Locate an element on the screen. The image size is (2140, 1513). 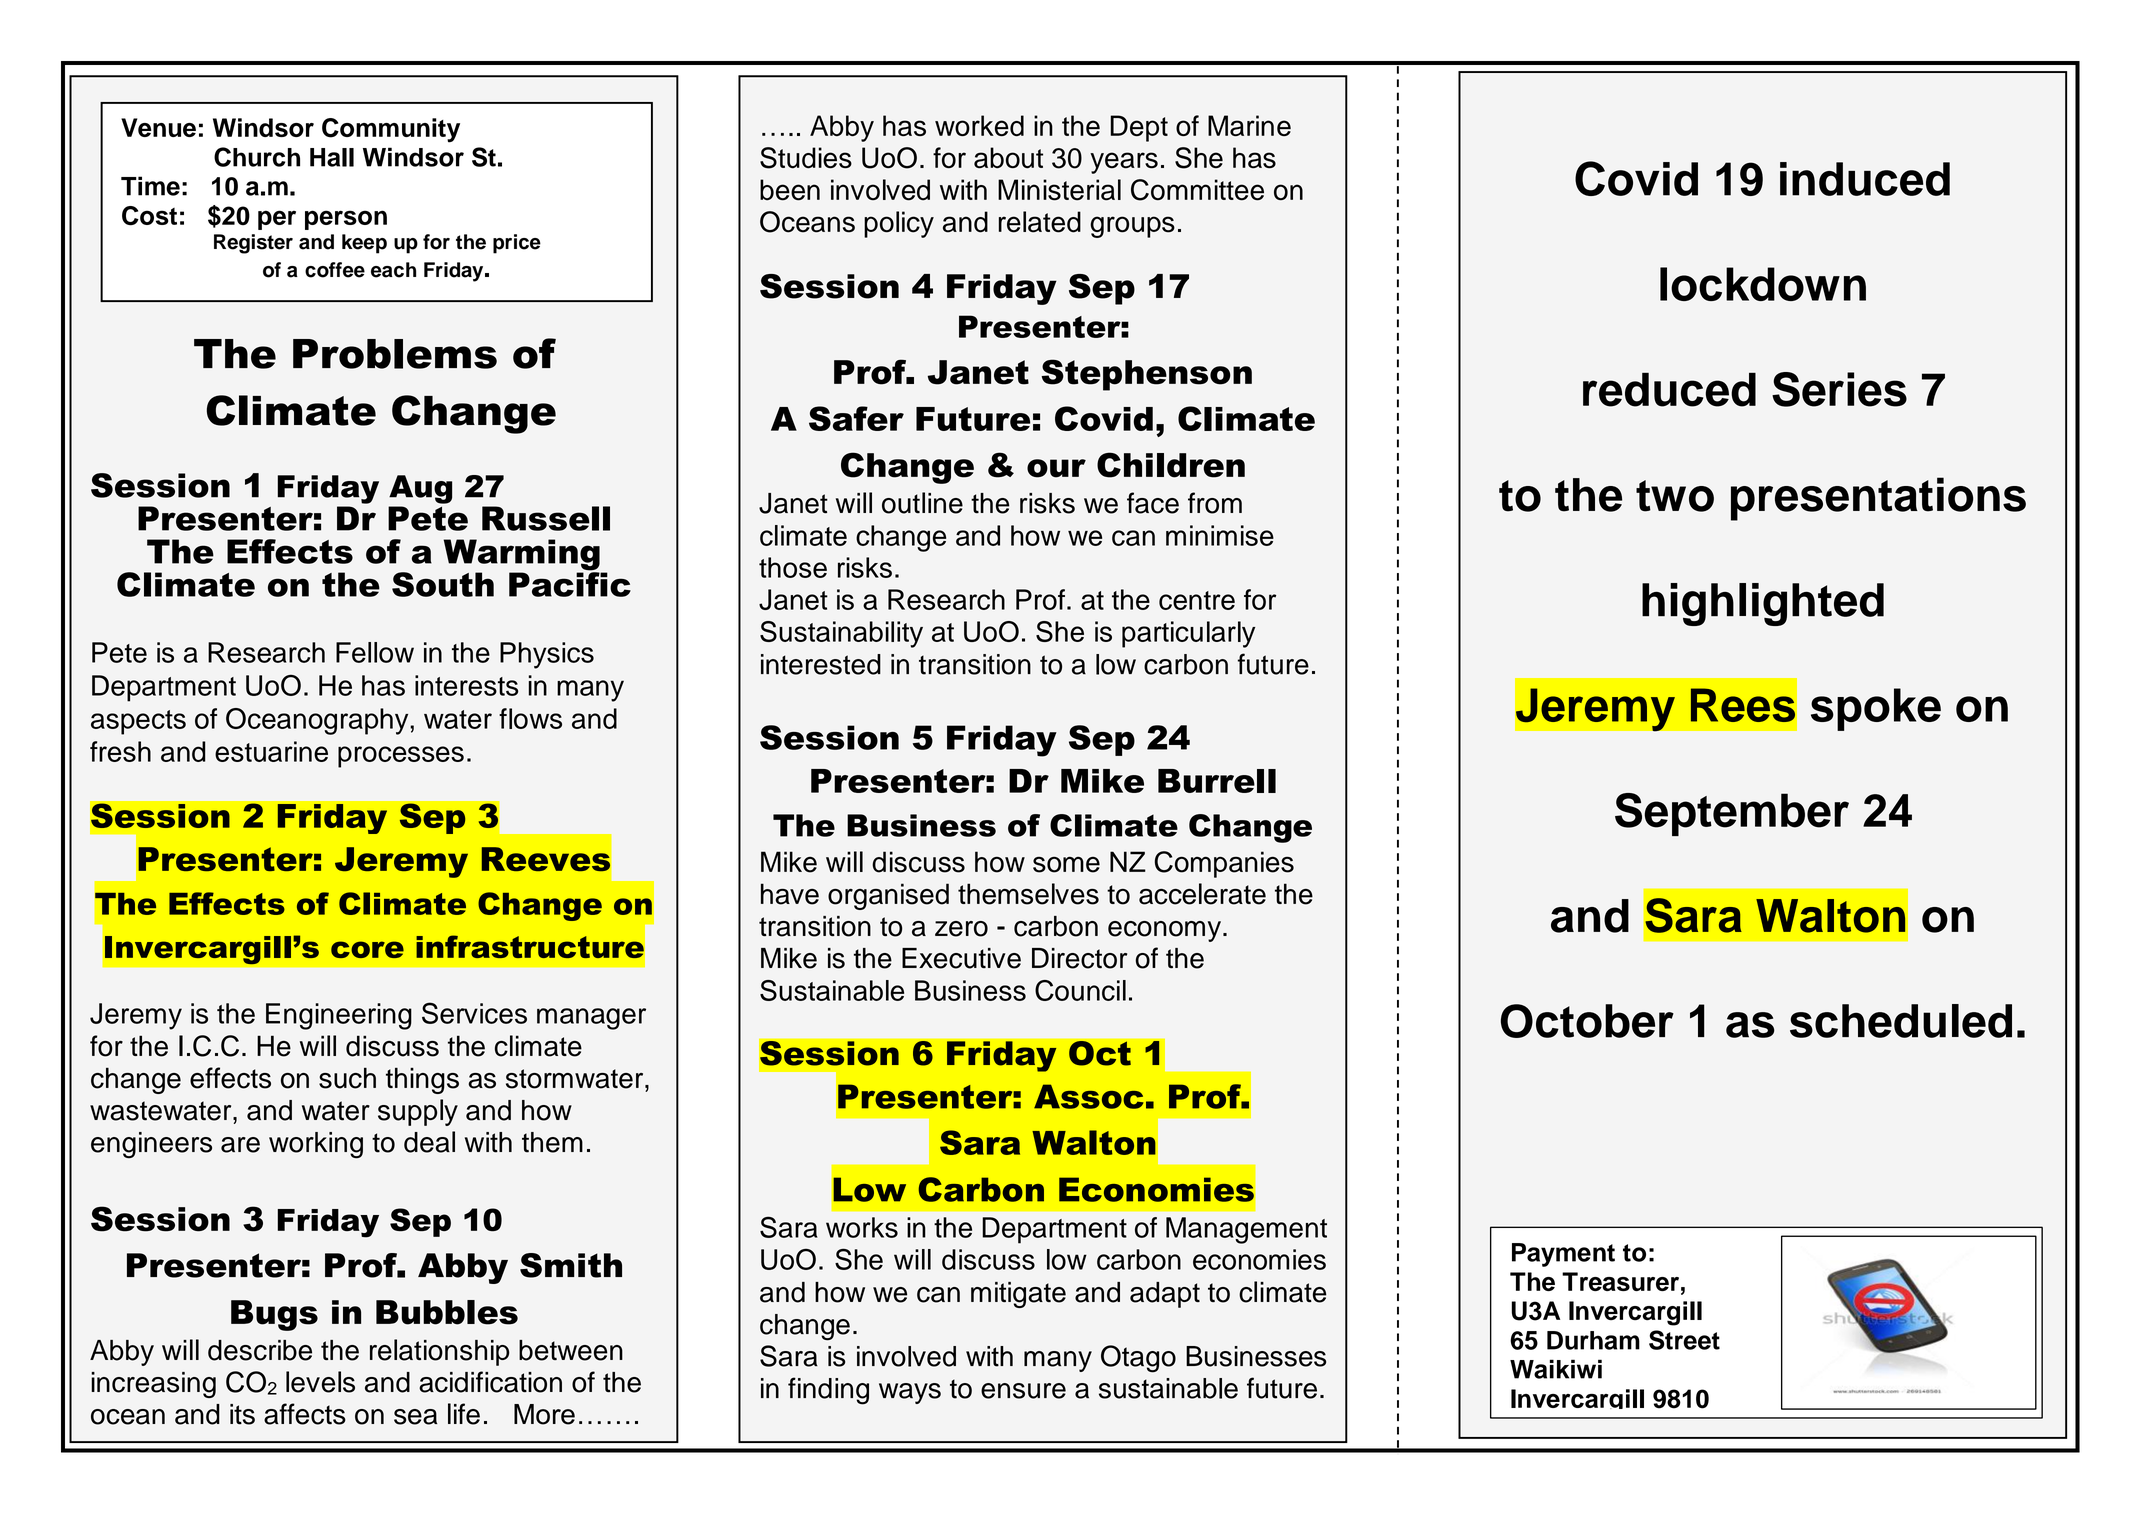
ensure is located at coordinates (1023, 1391).
